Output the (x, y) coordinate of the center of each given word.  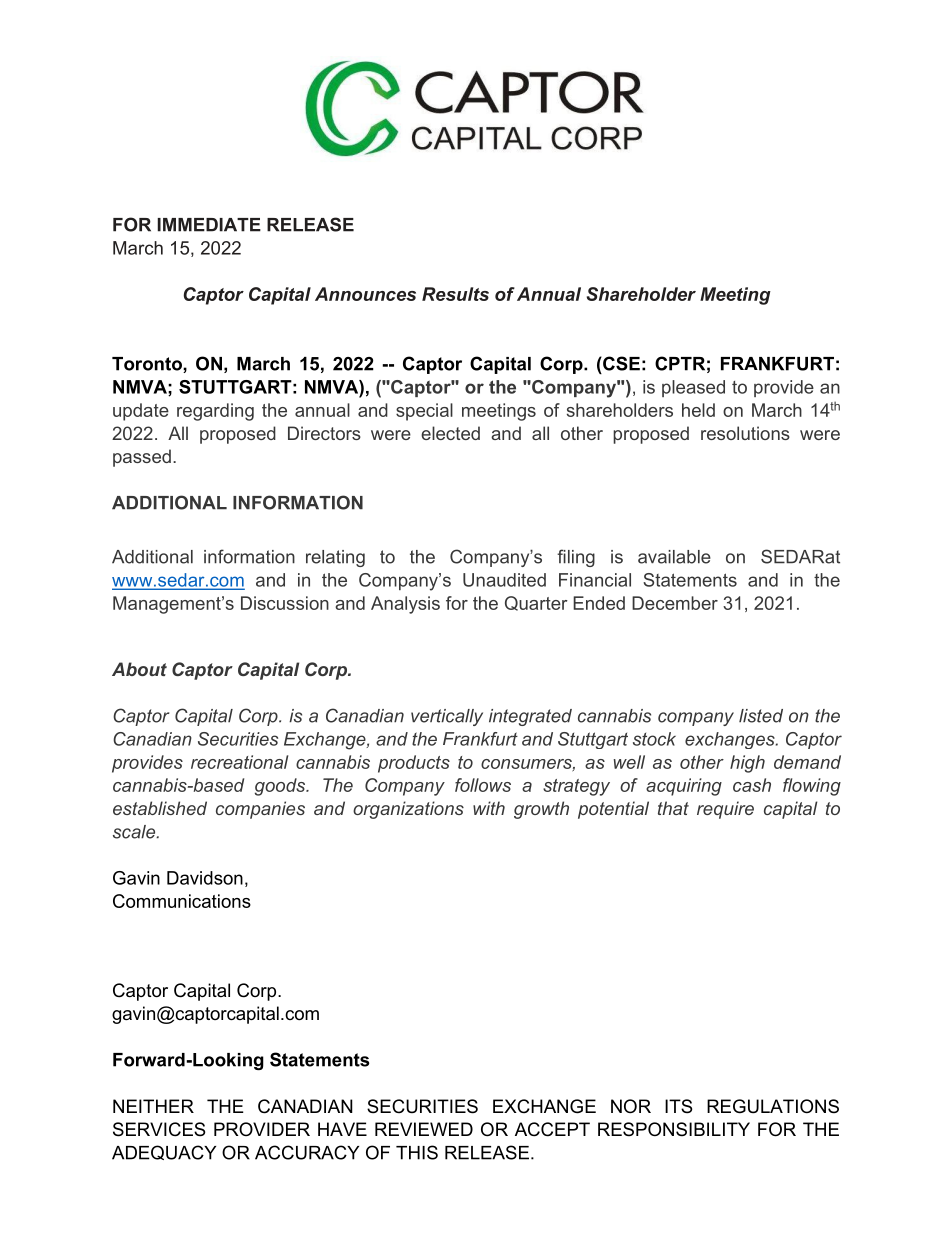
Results (455, 294)
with (489, 808)
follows (483, 785)
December (675, 603)
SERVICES (159, 1129)
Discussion (285, 603)
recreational (239, 762)
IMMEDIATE (209, 225)
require (725, 810)
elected (450, 433)
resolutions (745, 433)
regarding (215, 412)
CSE (620, 363)
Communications (182, 901)
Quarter (536, 603)
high (747, 764)
